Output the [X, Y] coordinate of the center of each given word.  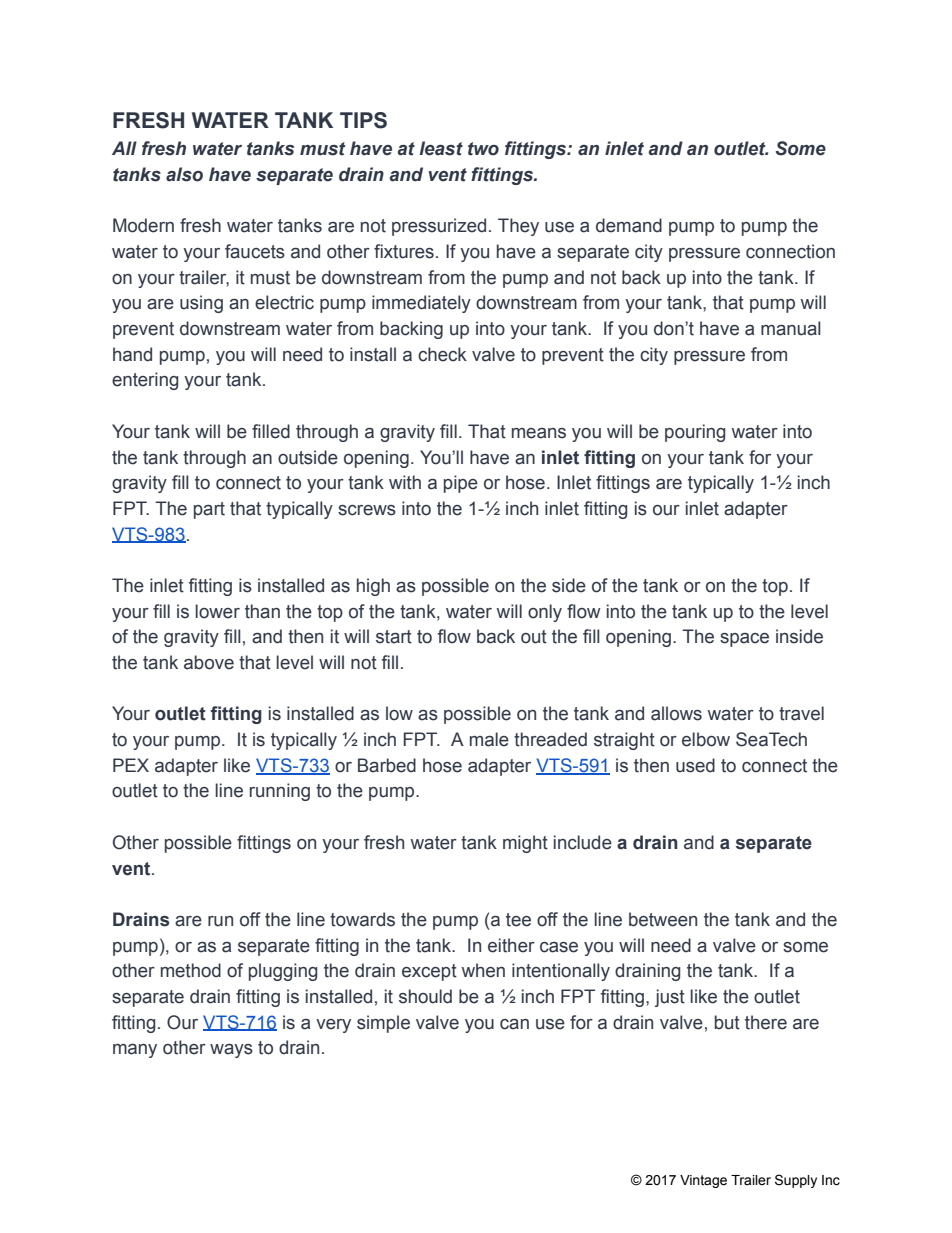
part [209, 510]
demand [629, 225]
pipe [461, 484]
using [201, 304]
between [663, 919]
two [483, 149]
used [695, 765]
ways [231, 1051]
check [442, 354]
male [489, 739]
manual [791, 328]
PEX [131, 765]
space [744, 640]
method [191, 970]
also [184, 174]
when [483, 970]
